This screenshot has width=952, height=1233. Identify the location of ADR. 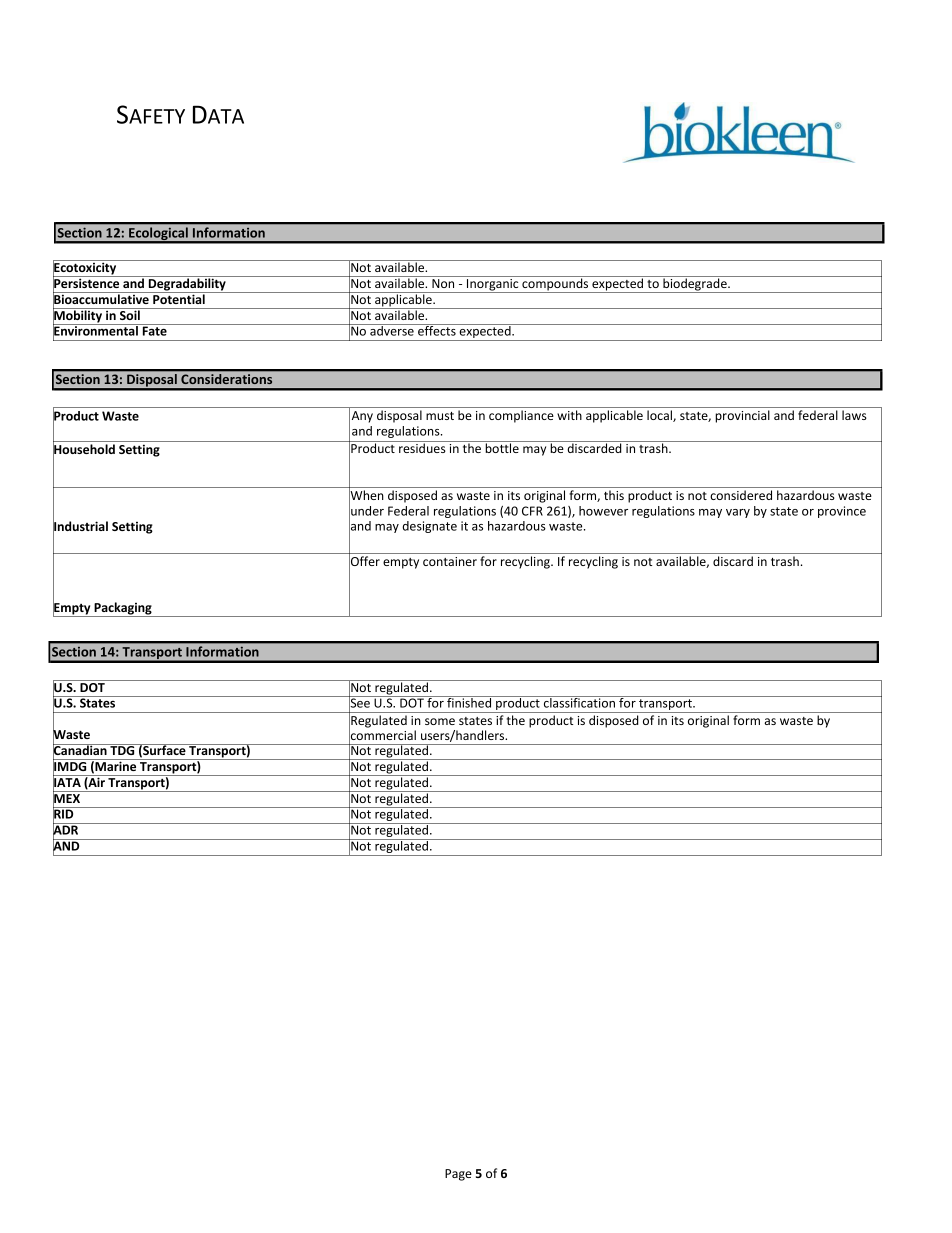
(67, 830).
